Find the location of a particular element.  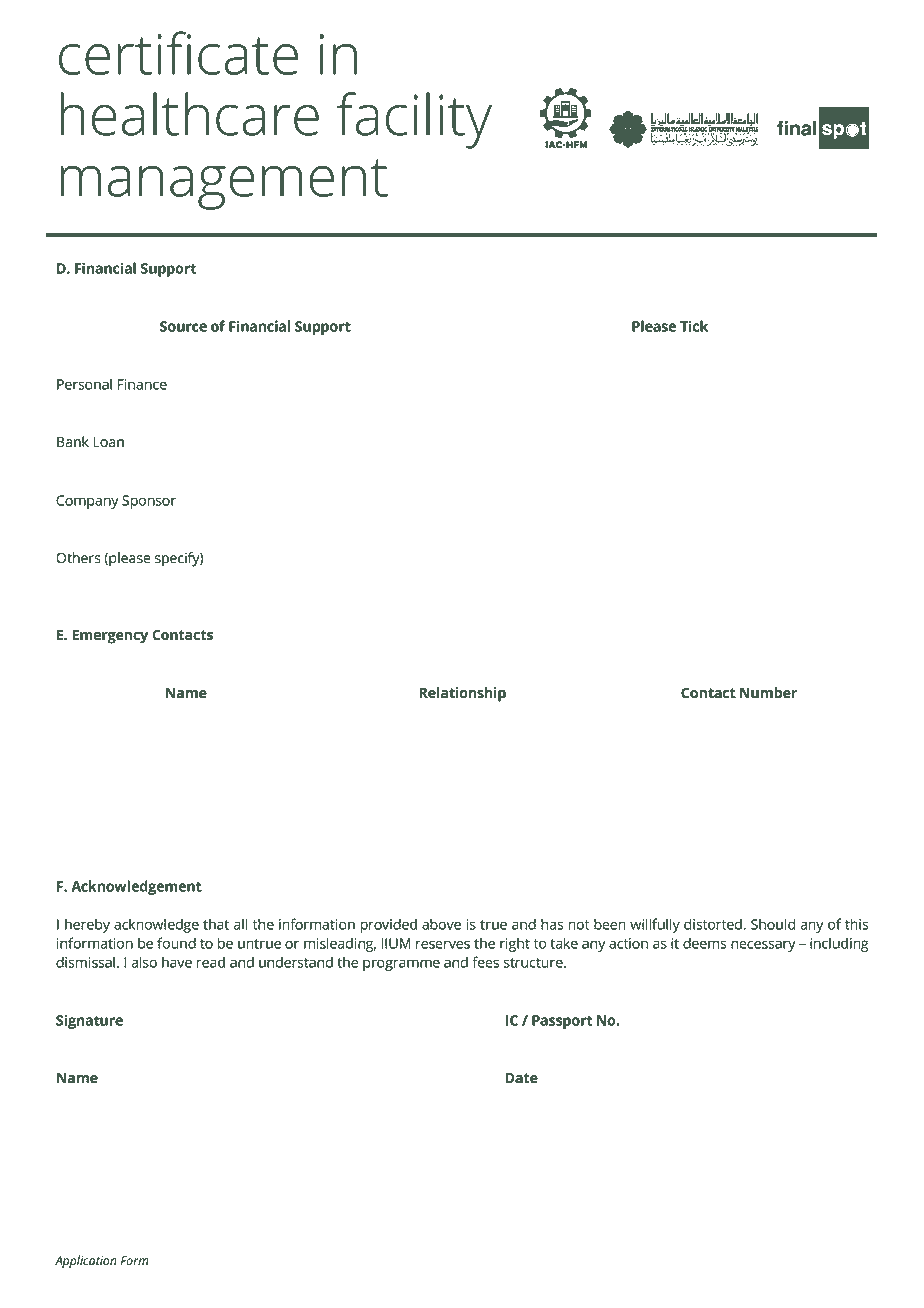

Sponsor is located at coordinates (149, 502).
